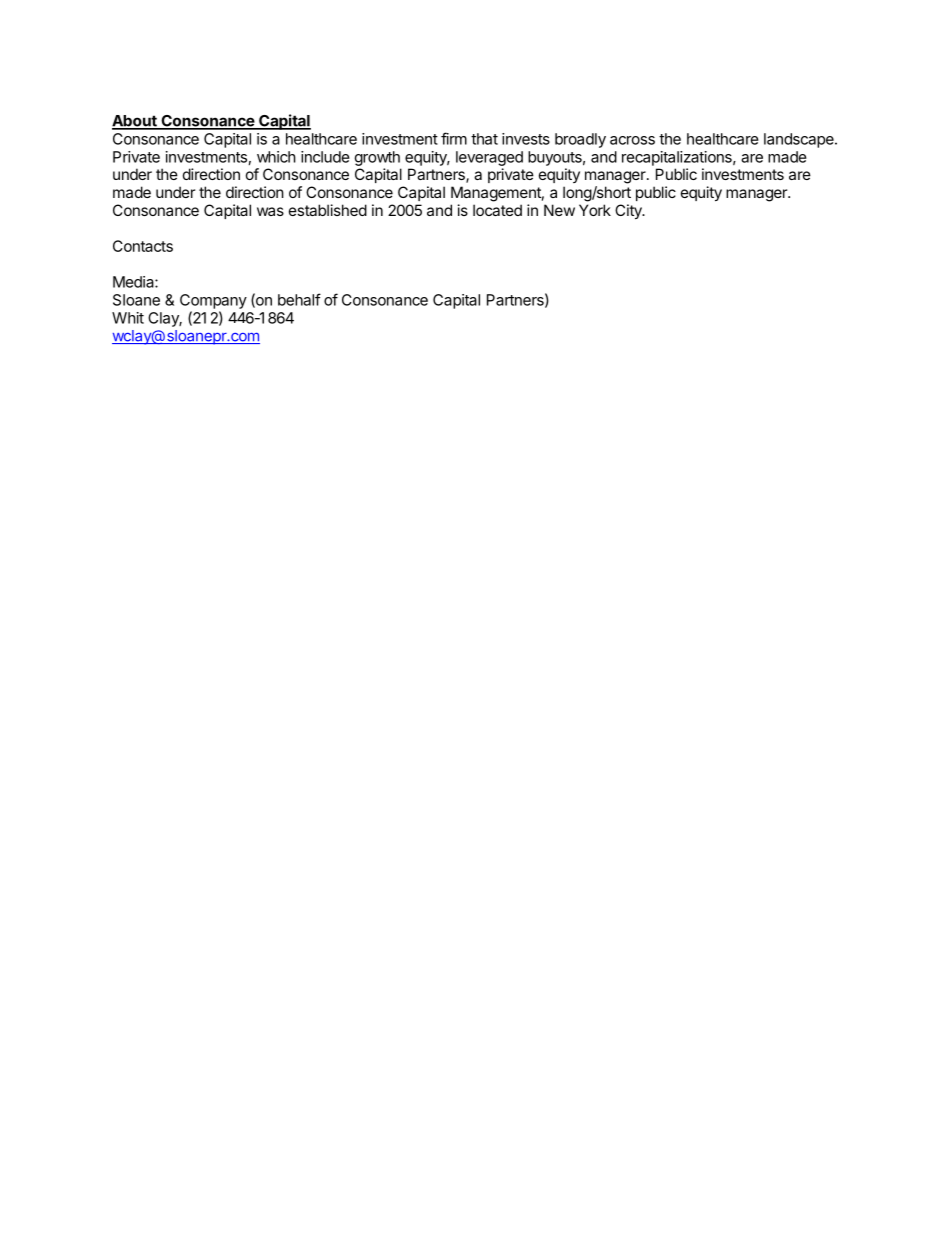 Image resolution: width=952 pixels, height=1233 pixels. What do you see at coordinates (489, 158) in the screenshot?
I see `leveraged` at bounding box center [489, 158].
